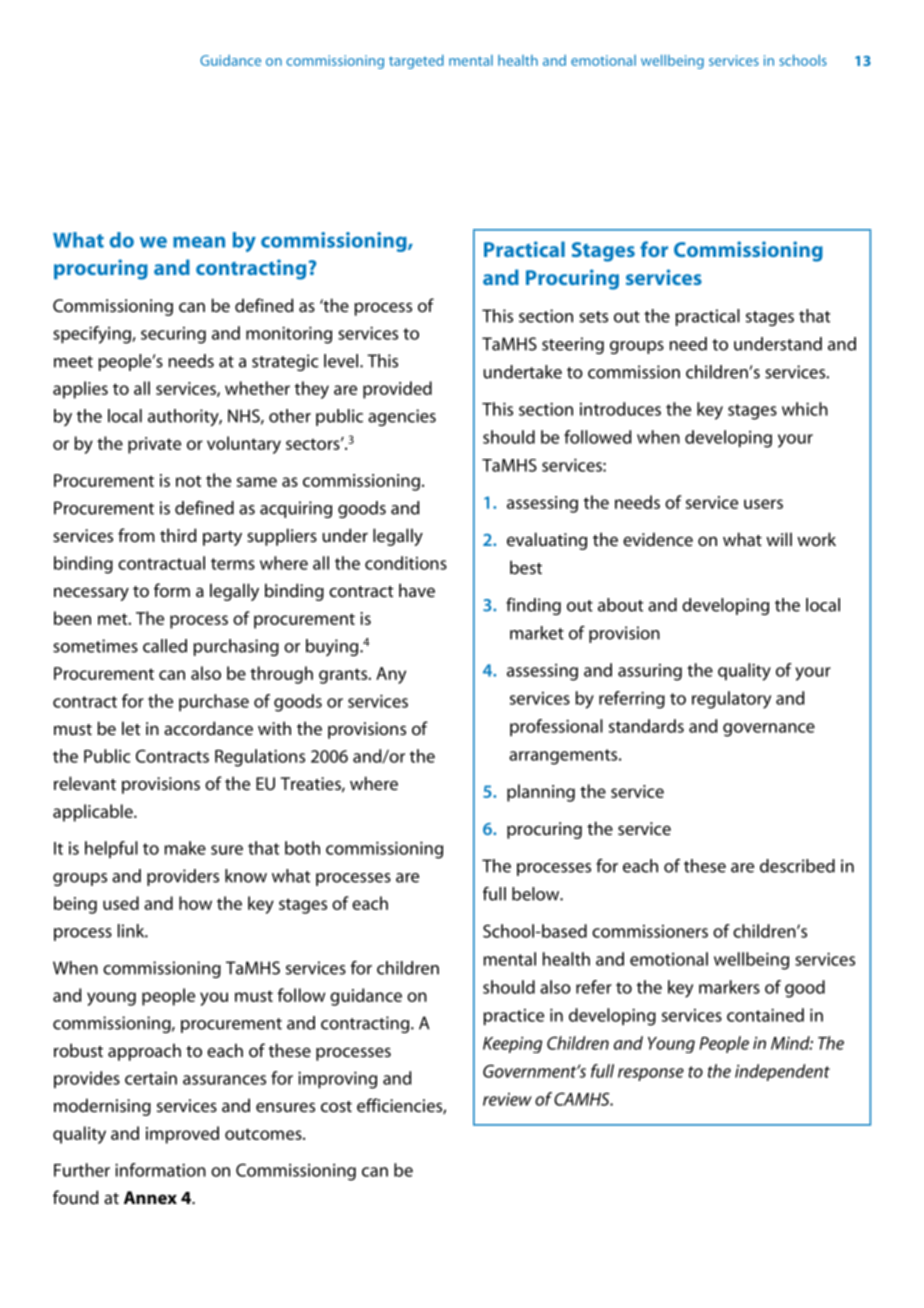 This image has width=924, height=1308. I want to click on improved, so click(182, 1135).
